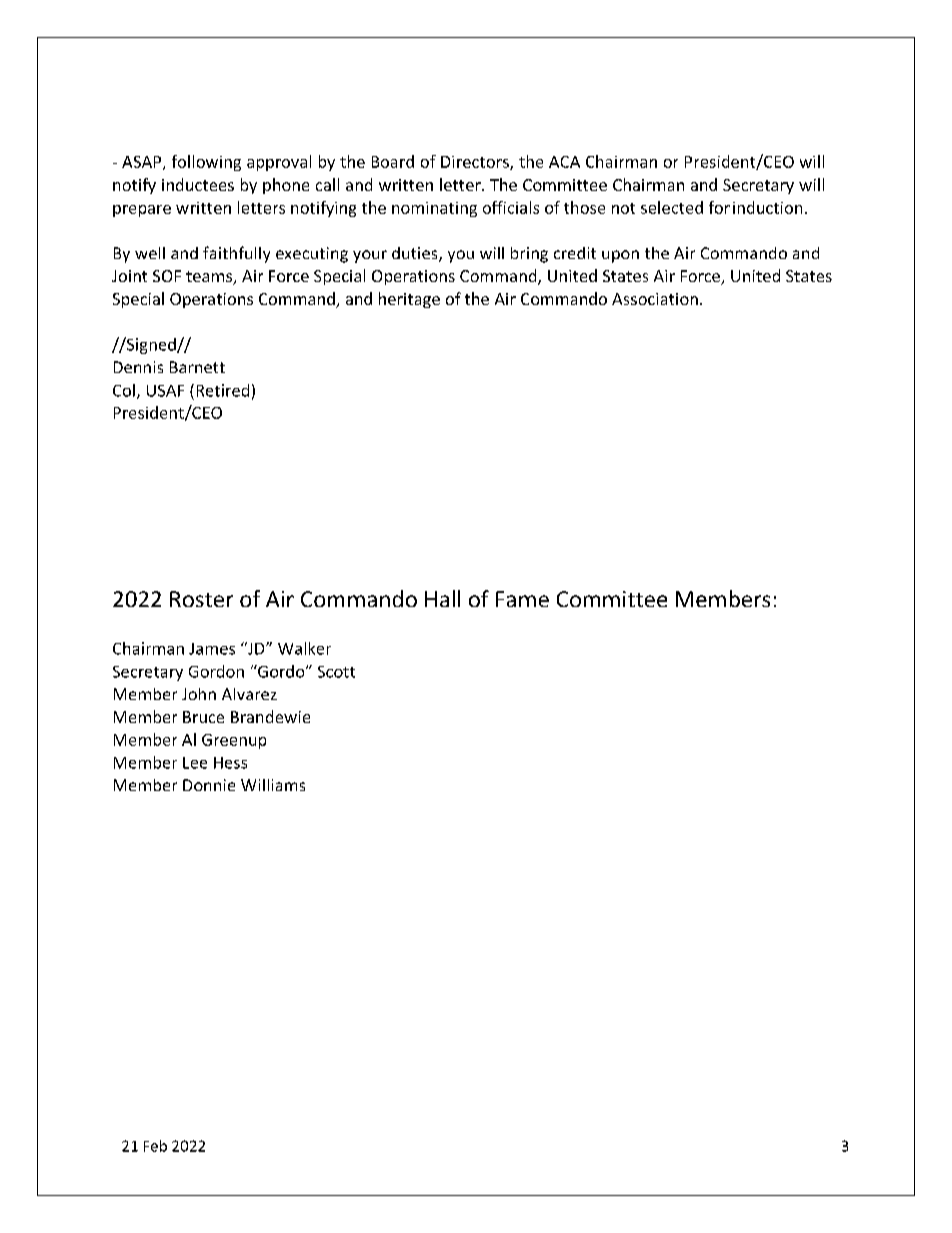 This document has height=1233, width=952. What do you see at coordinates (522, 599) in the document?
I see `Fame` at bounding box center [522, 599].
